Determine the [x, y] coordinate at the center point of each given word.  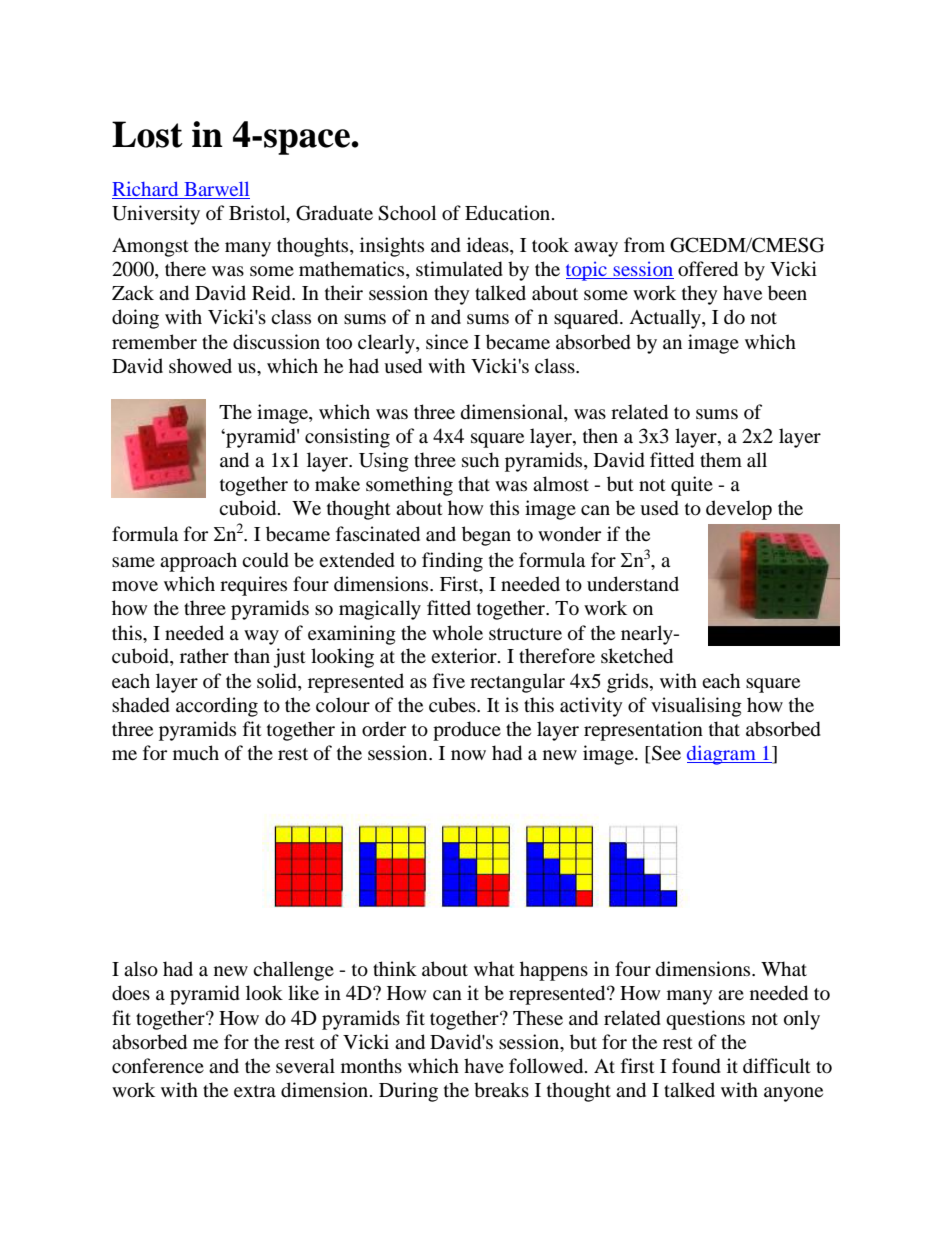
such [480, 459]
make [337, 483]
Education [509, 213]
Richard [146, 190]
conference [158, 1066]
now [468, 755]
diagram [722, 755]
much [196, 752]
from [644, 245]
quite [692, 486]
